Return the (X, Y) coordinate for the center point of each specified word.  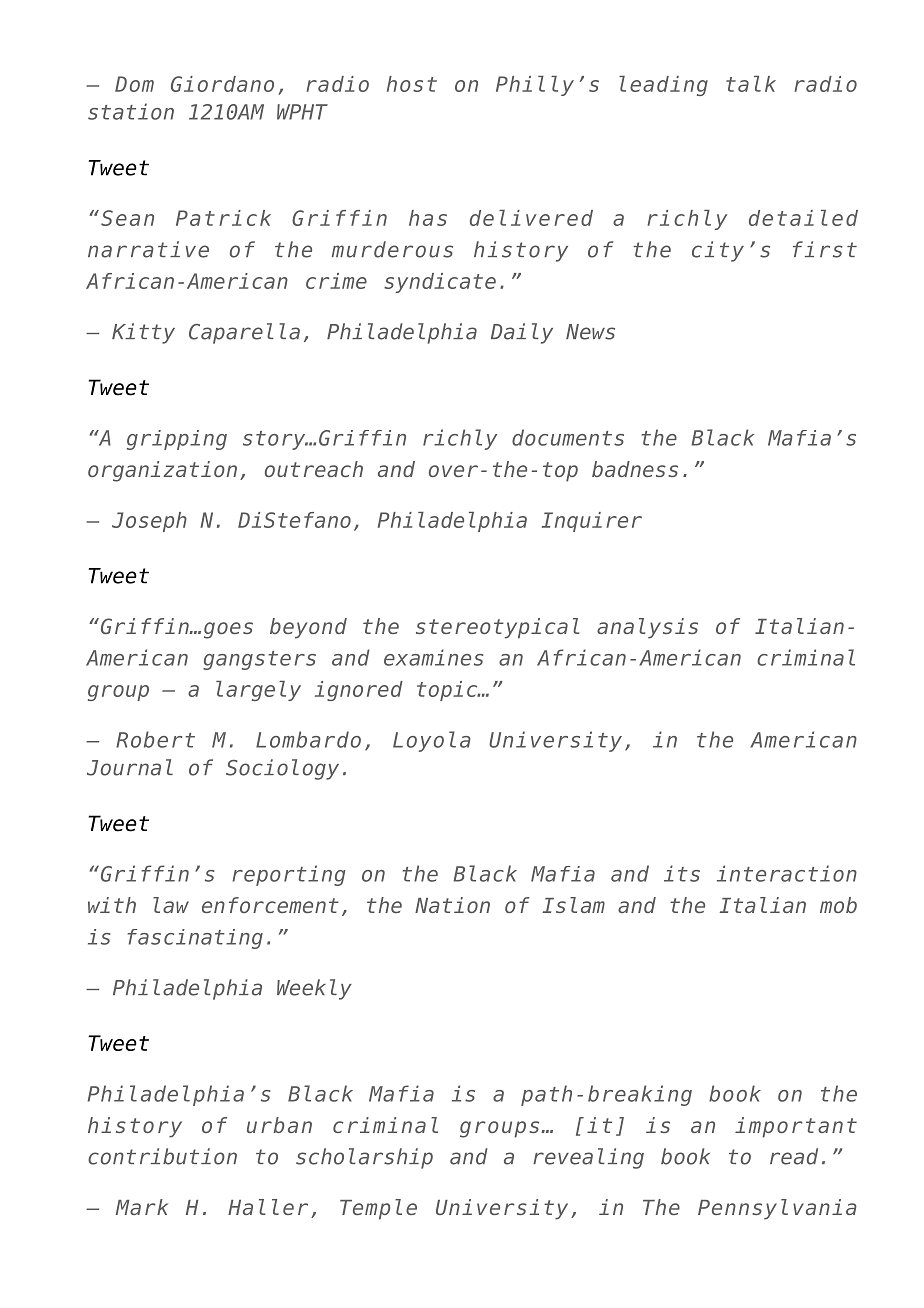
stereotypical (497, 628)
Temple (378, 1209)
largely (258, 691)
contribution (162, 1156)
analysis (647, 628)
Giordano (222, 84)
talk (751, 84)
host (412, 84)
